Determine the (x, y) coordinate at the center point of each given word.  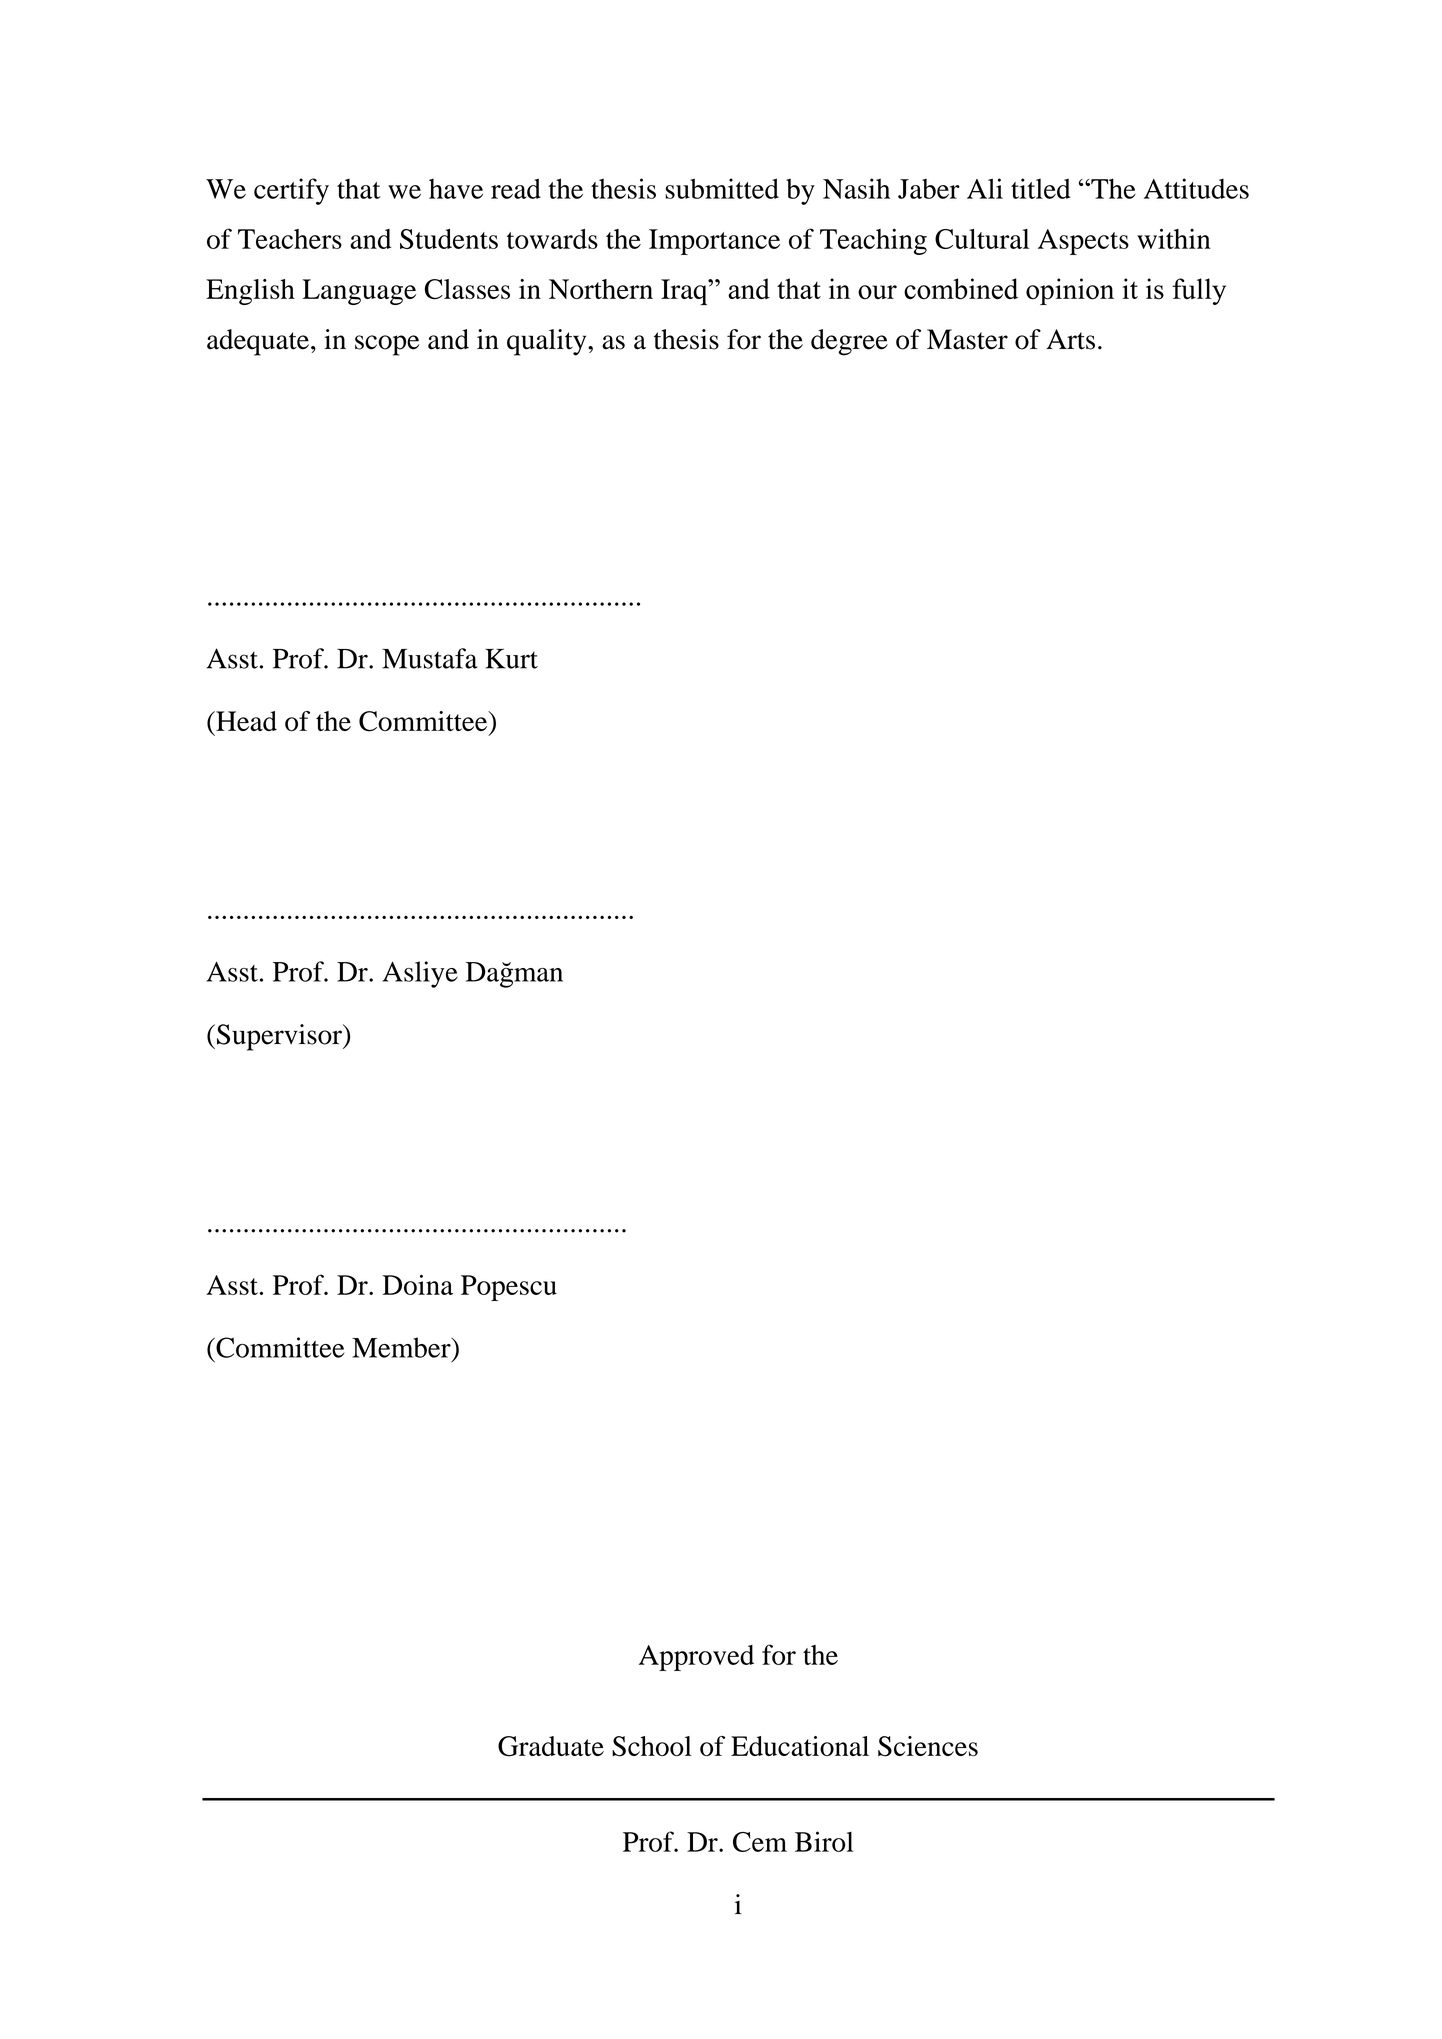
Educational (800, 1746)
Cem (760, 1842)
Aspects (1083, 242)
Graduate (551, 1746)
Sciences (928, 1746)
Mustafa (430, 658)
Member (402, 1347)
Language (359, 292)
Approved (696, 1658)
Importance (714, 242)
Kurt (511, 659)
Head (245, 721)
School (652, 1746)
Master (967, 339)
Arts (1070, 339)
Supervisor (280, 1037)
